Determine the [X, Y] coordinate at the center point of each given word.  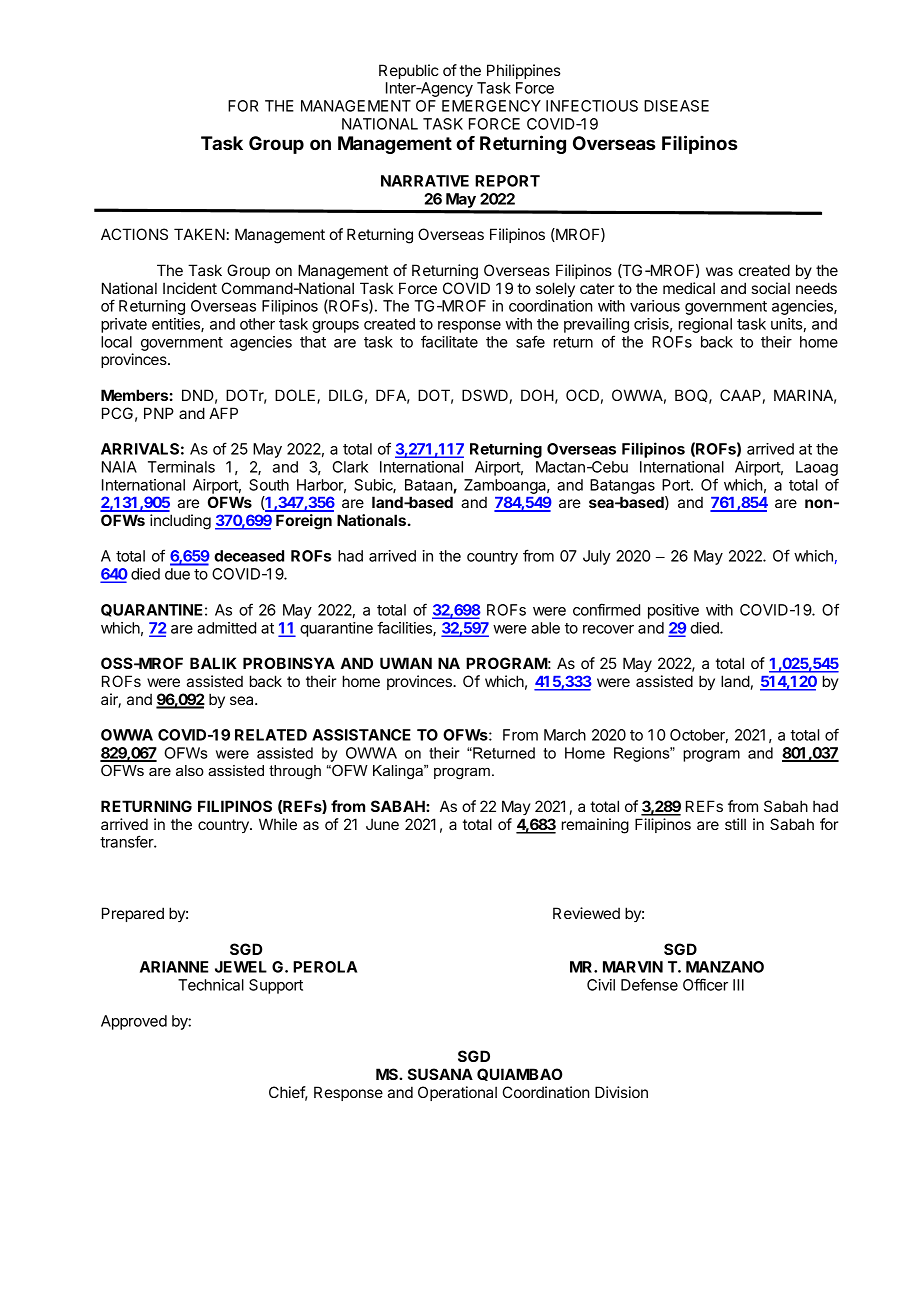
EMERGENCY [491, 106]
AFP [223, 413]
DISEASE [676, 106]
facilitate [449, 341]
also [190, 770]
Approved [134, 1022]
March [565, 735]
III [738, 985]
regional [705, 325]
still [735, 824]
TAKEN [199, 234]
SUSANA [440, 1074]
